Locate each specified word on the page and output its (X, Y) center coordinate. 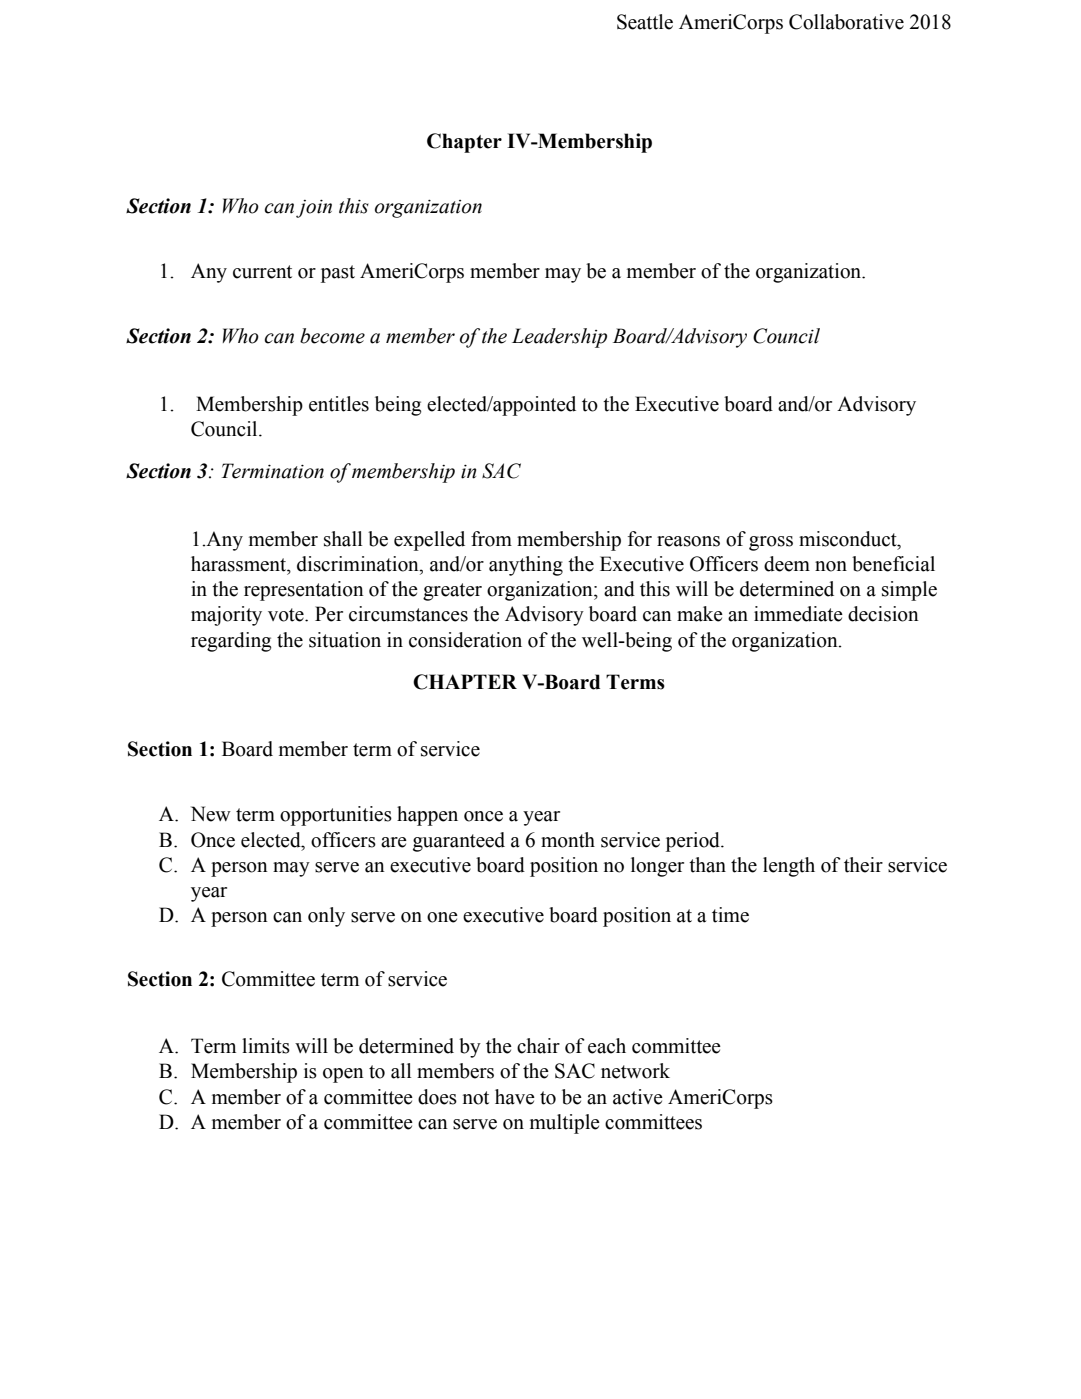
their (863, 865)
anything (526, 566)
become (332, 336)
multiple (565, 1124)
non (831, 566)
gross (771, 543)
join (314, 209)
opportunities (336, 816)
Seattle (645, 22)
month (568, 840)
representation (304, 591)
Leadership (559, 338)
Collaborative (846, 22)
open (343, 1075)
